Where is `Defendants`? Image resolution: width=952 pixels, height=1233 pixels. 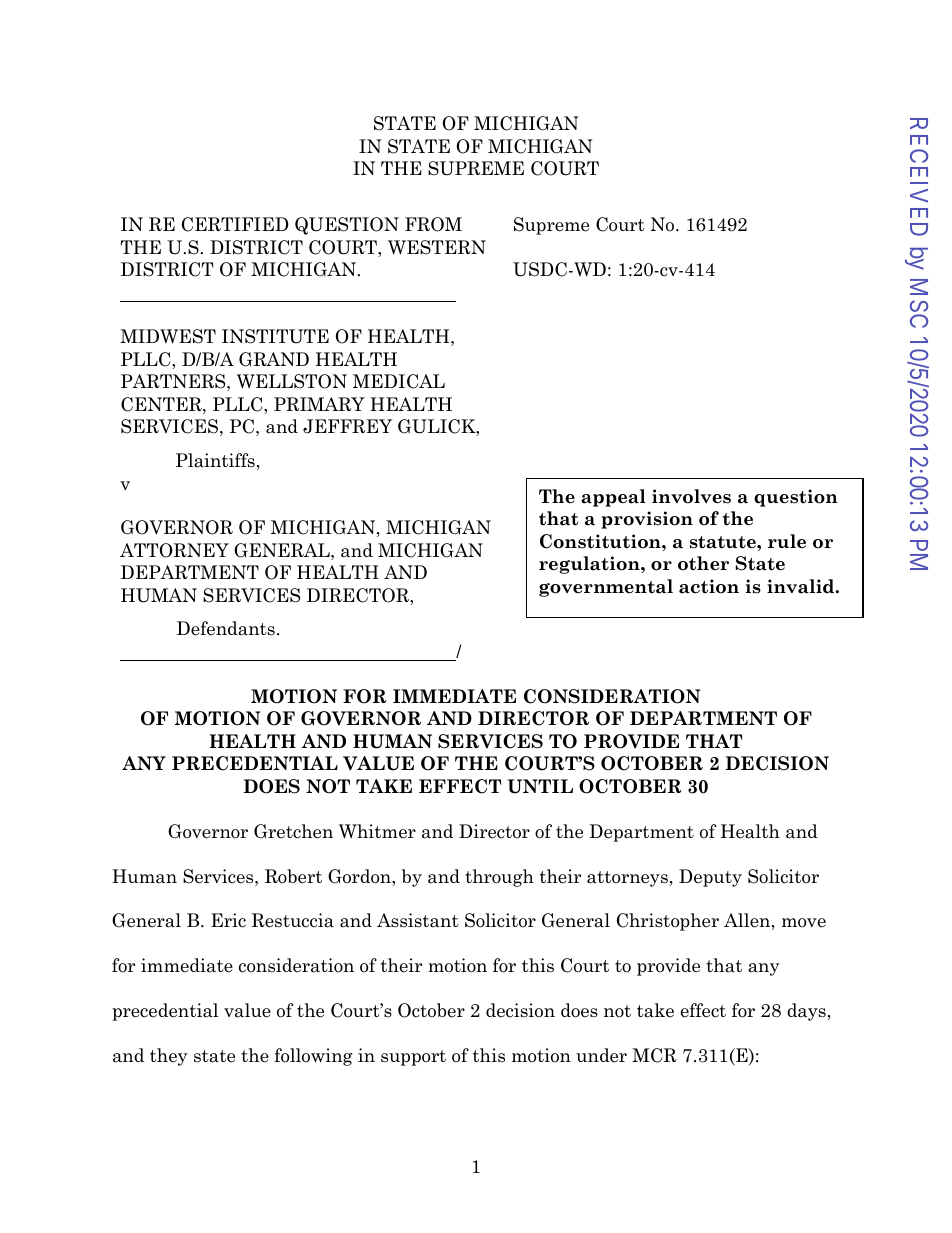 Defendants is located at coordinates (226, 628).
